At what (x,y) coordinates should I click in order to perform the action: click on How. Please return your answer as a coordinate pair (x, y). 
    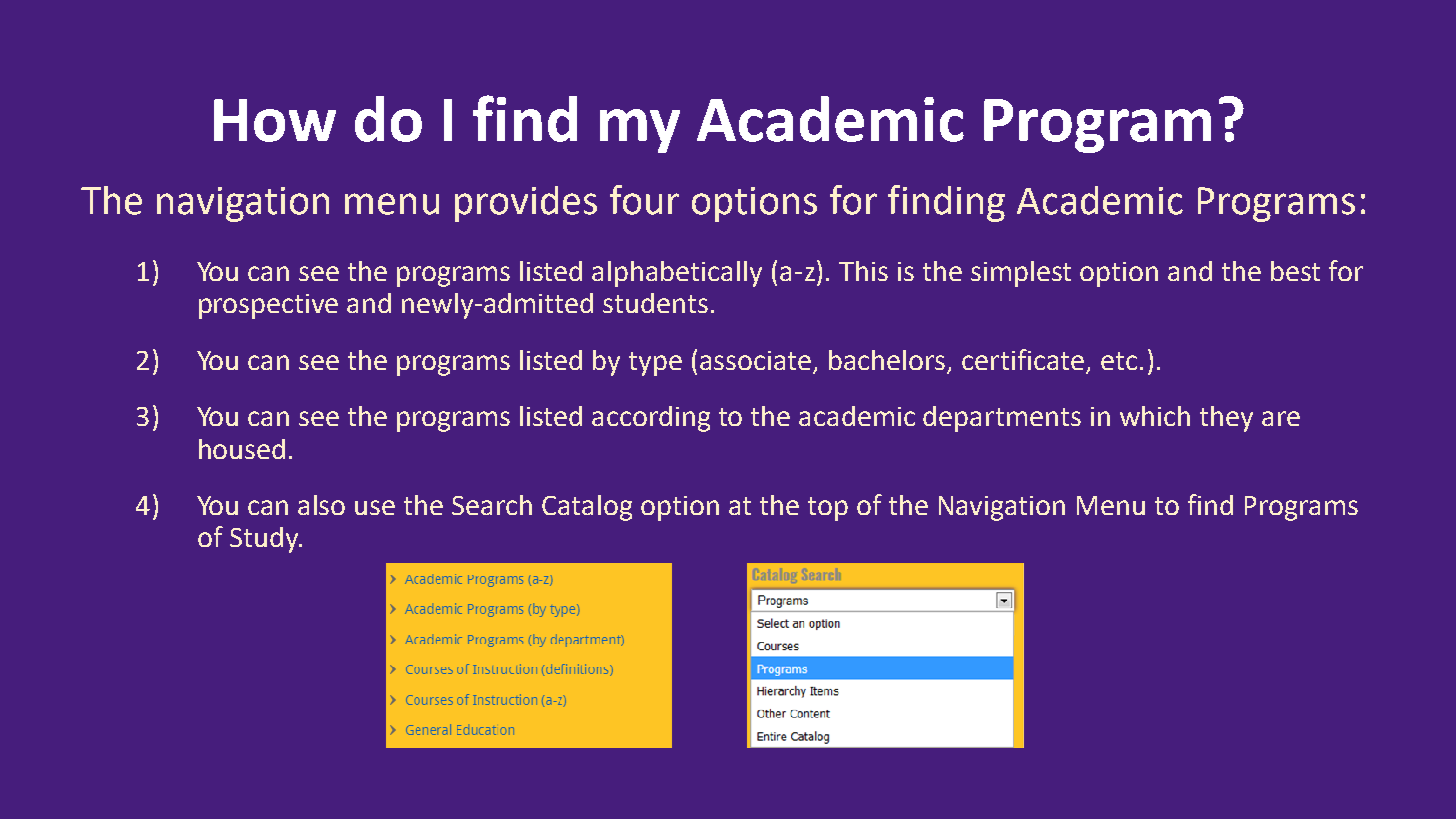
    Looking at the image, I should click on (275, 120).
